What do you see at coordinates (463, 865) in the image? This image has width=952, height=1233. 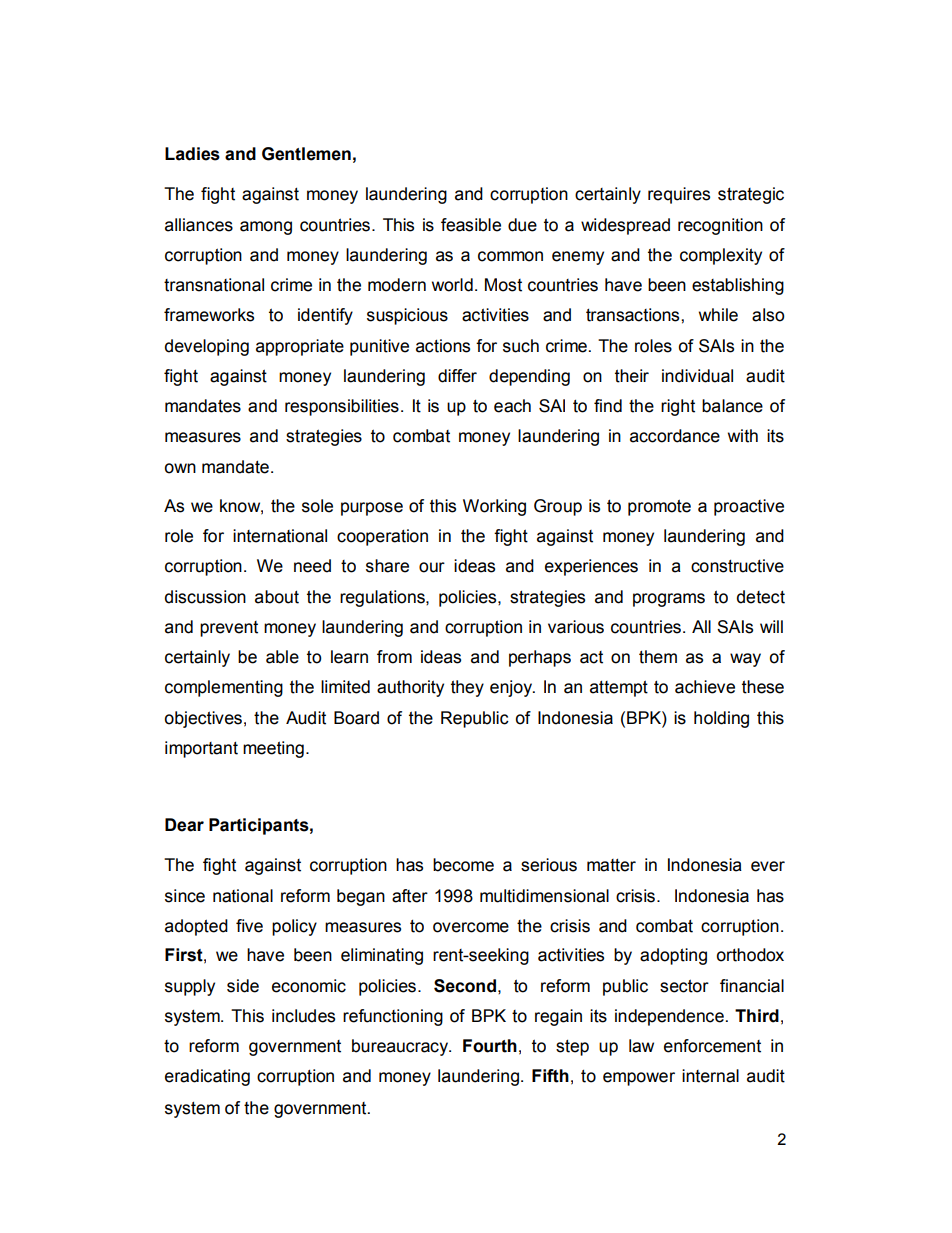 I see `become` at bounding box center [463, 865].
